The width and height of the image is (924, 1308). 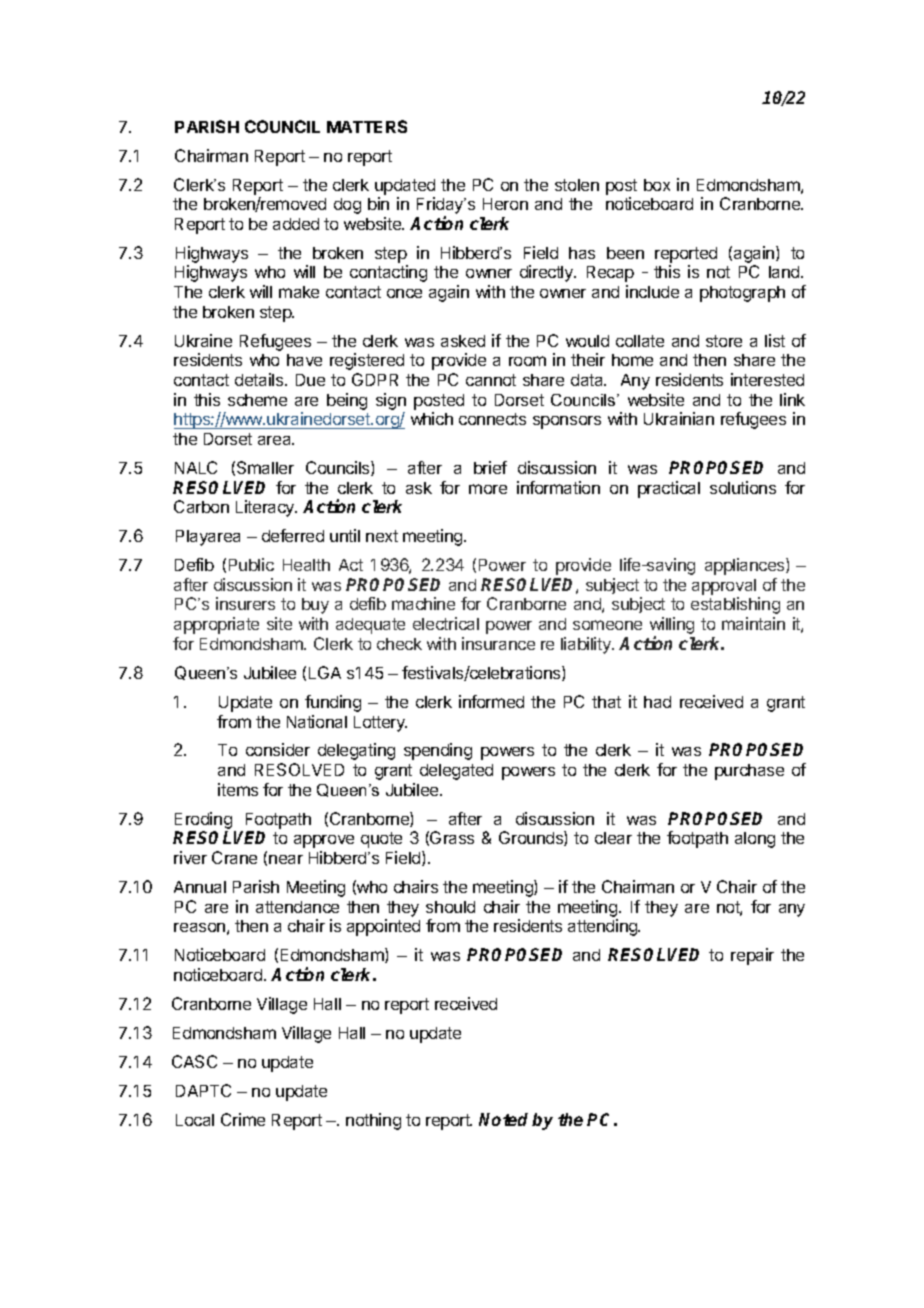 What do you see at coordinates (266, 508) in the image?
I see `Literacy` at bounding box center [266, 508].
